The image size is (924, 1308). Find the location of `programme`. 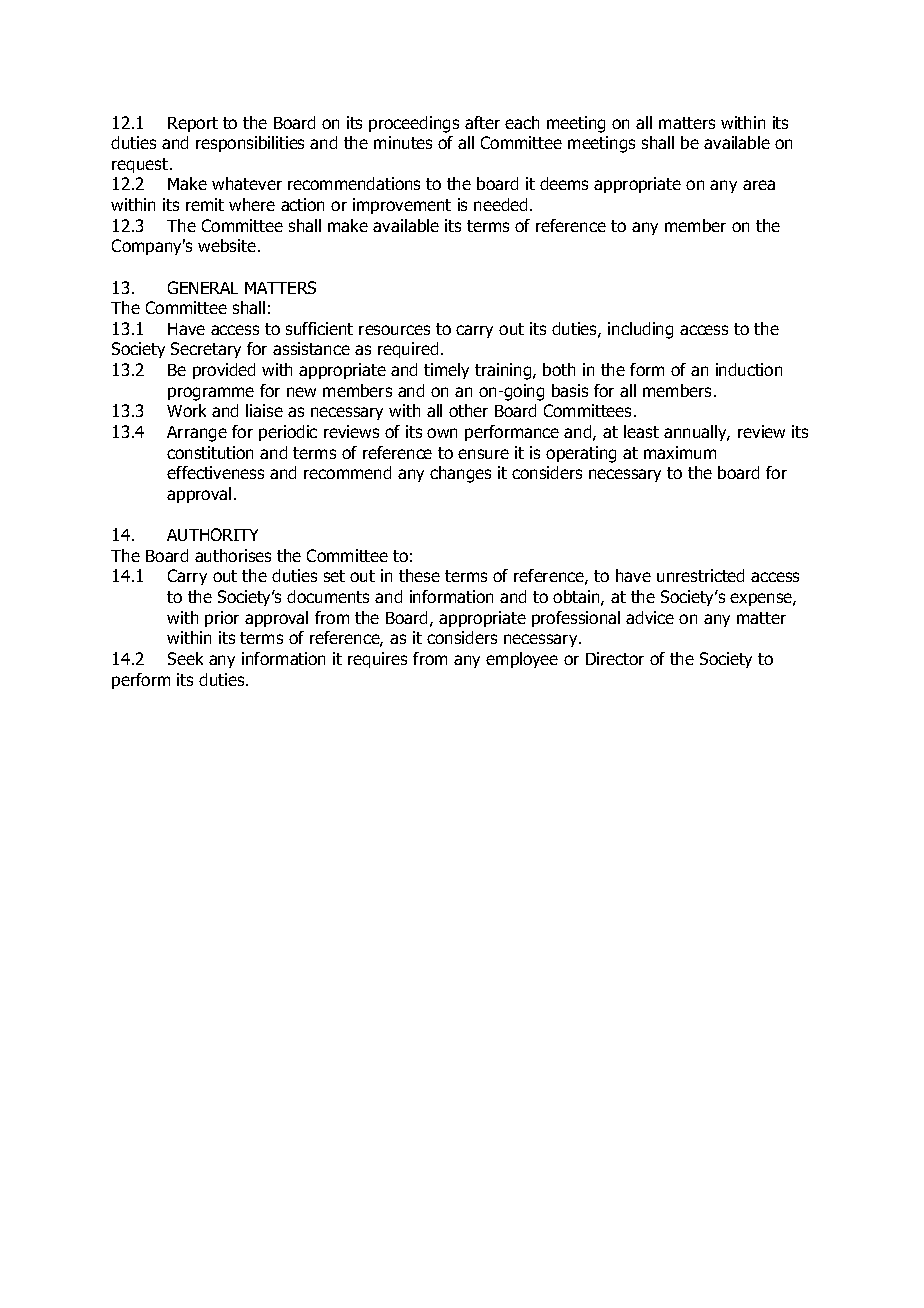

programme is located at coordinates (211, 394).
